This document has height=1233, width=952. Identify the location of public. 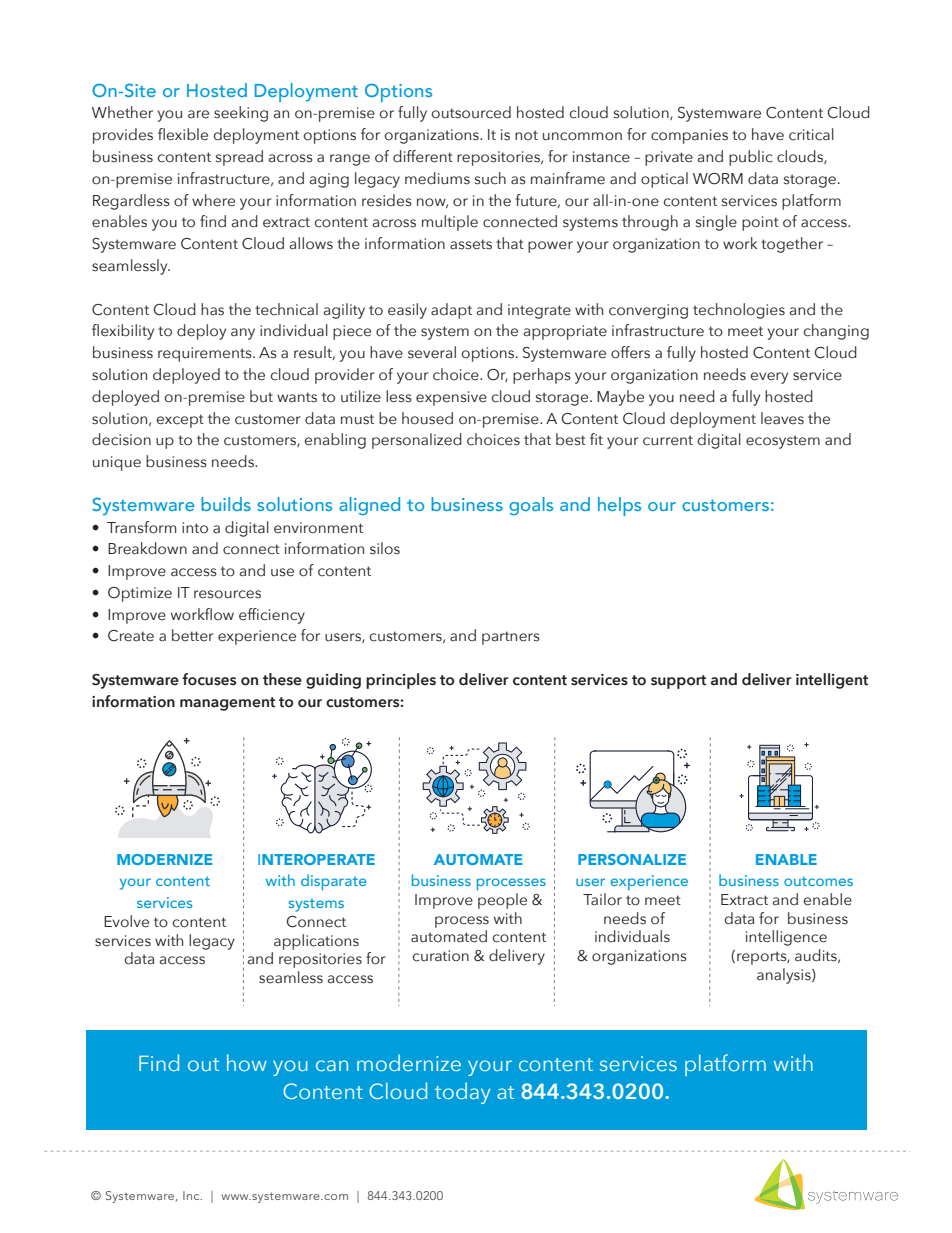
(751, 158).
